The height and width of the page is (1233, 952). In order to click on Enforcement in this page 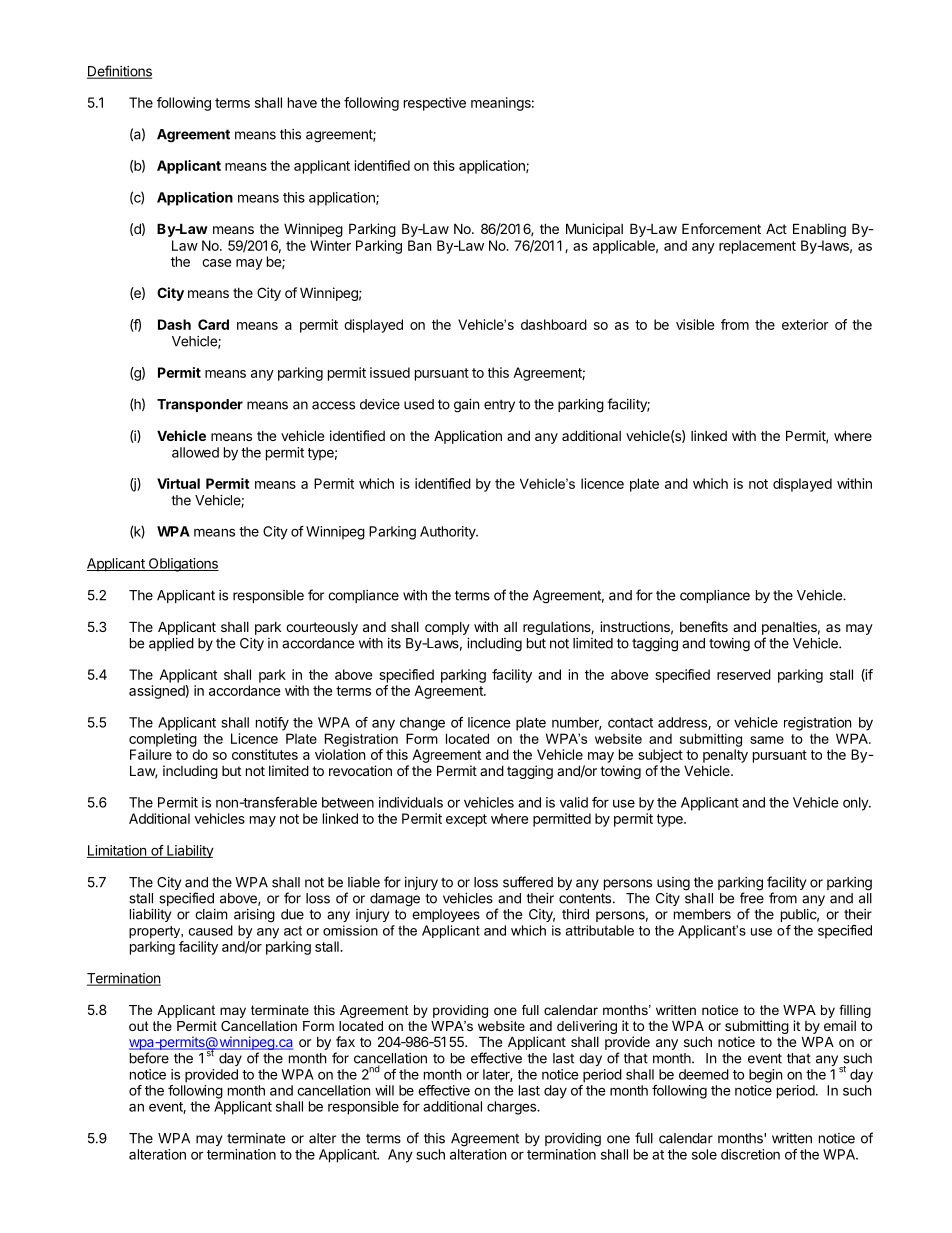, I will do `click(721, 228)`.
